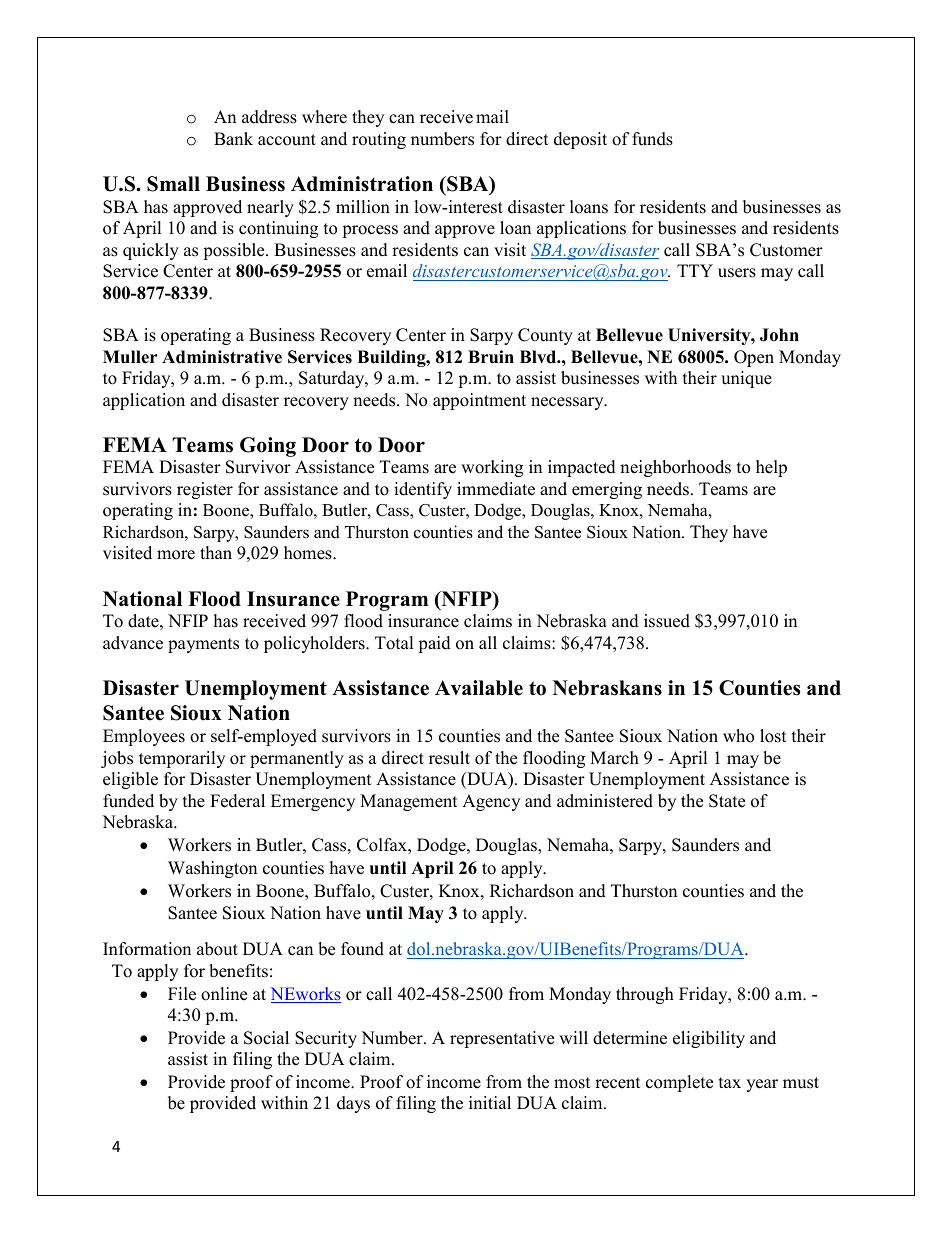  Describe the element at coordinates (449, 758) in the screenshot. I see `result` at that location.
